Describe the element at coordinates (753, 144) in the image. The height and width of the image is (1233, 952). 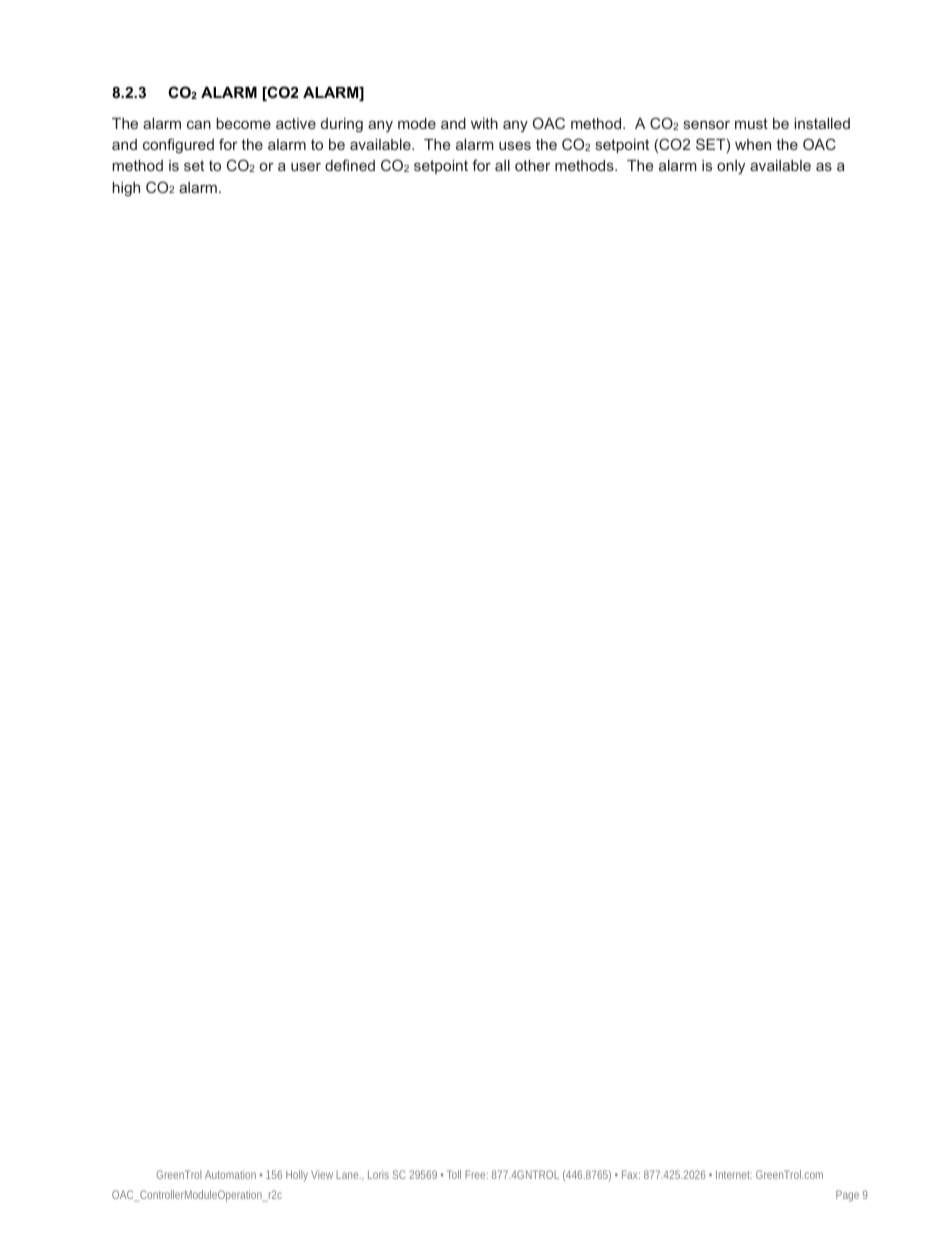
I see `when` at that location.
